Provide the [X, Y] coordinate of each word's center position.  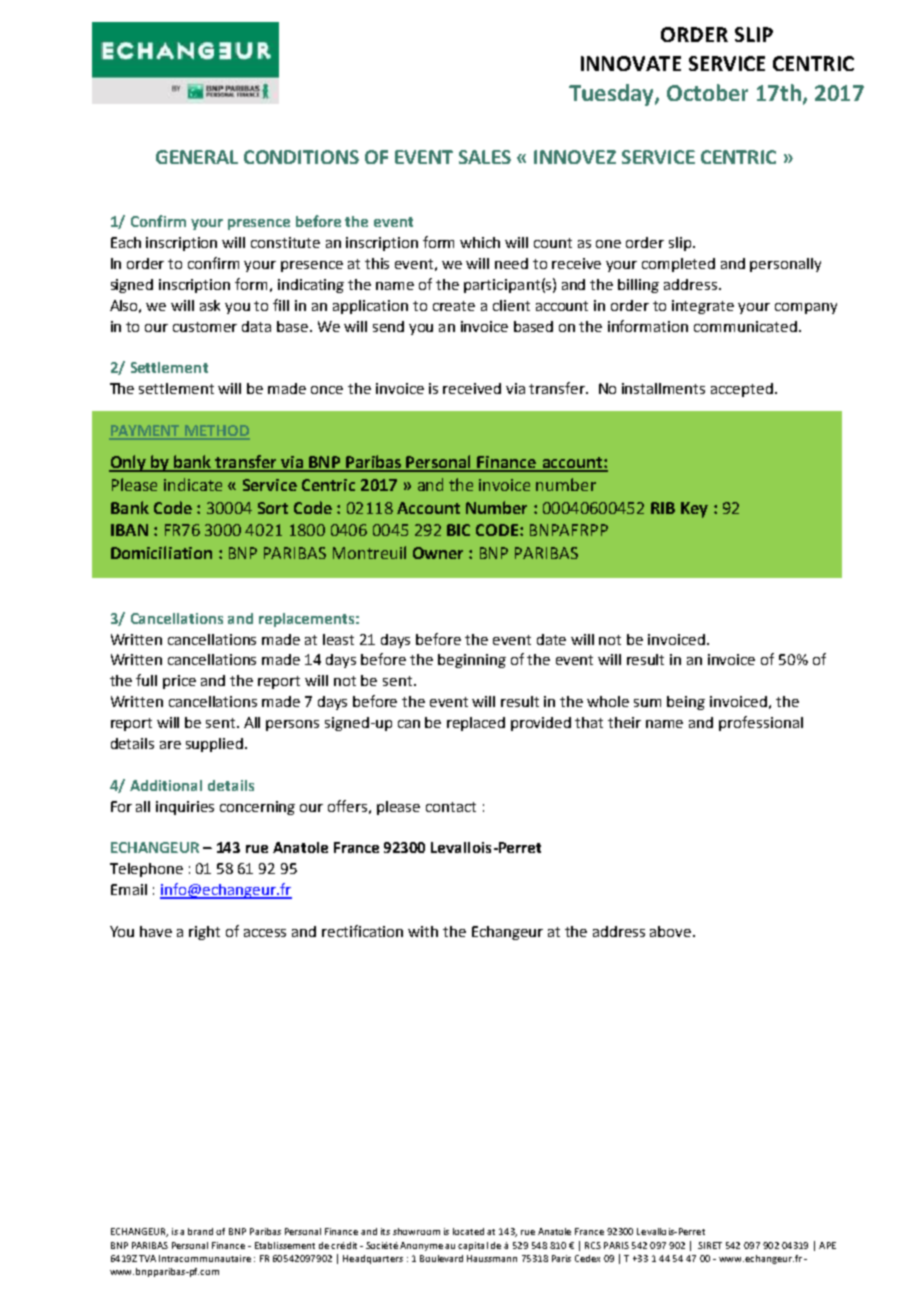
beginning [472, 661]
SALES [485, 157]
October [707, 92]
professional [761, 723]
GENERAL [197, 157]
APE [827, 1245]
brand [200, 1231]
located [468, 1231]
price [179, 682]
